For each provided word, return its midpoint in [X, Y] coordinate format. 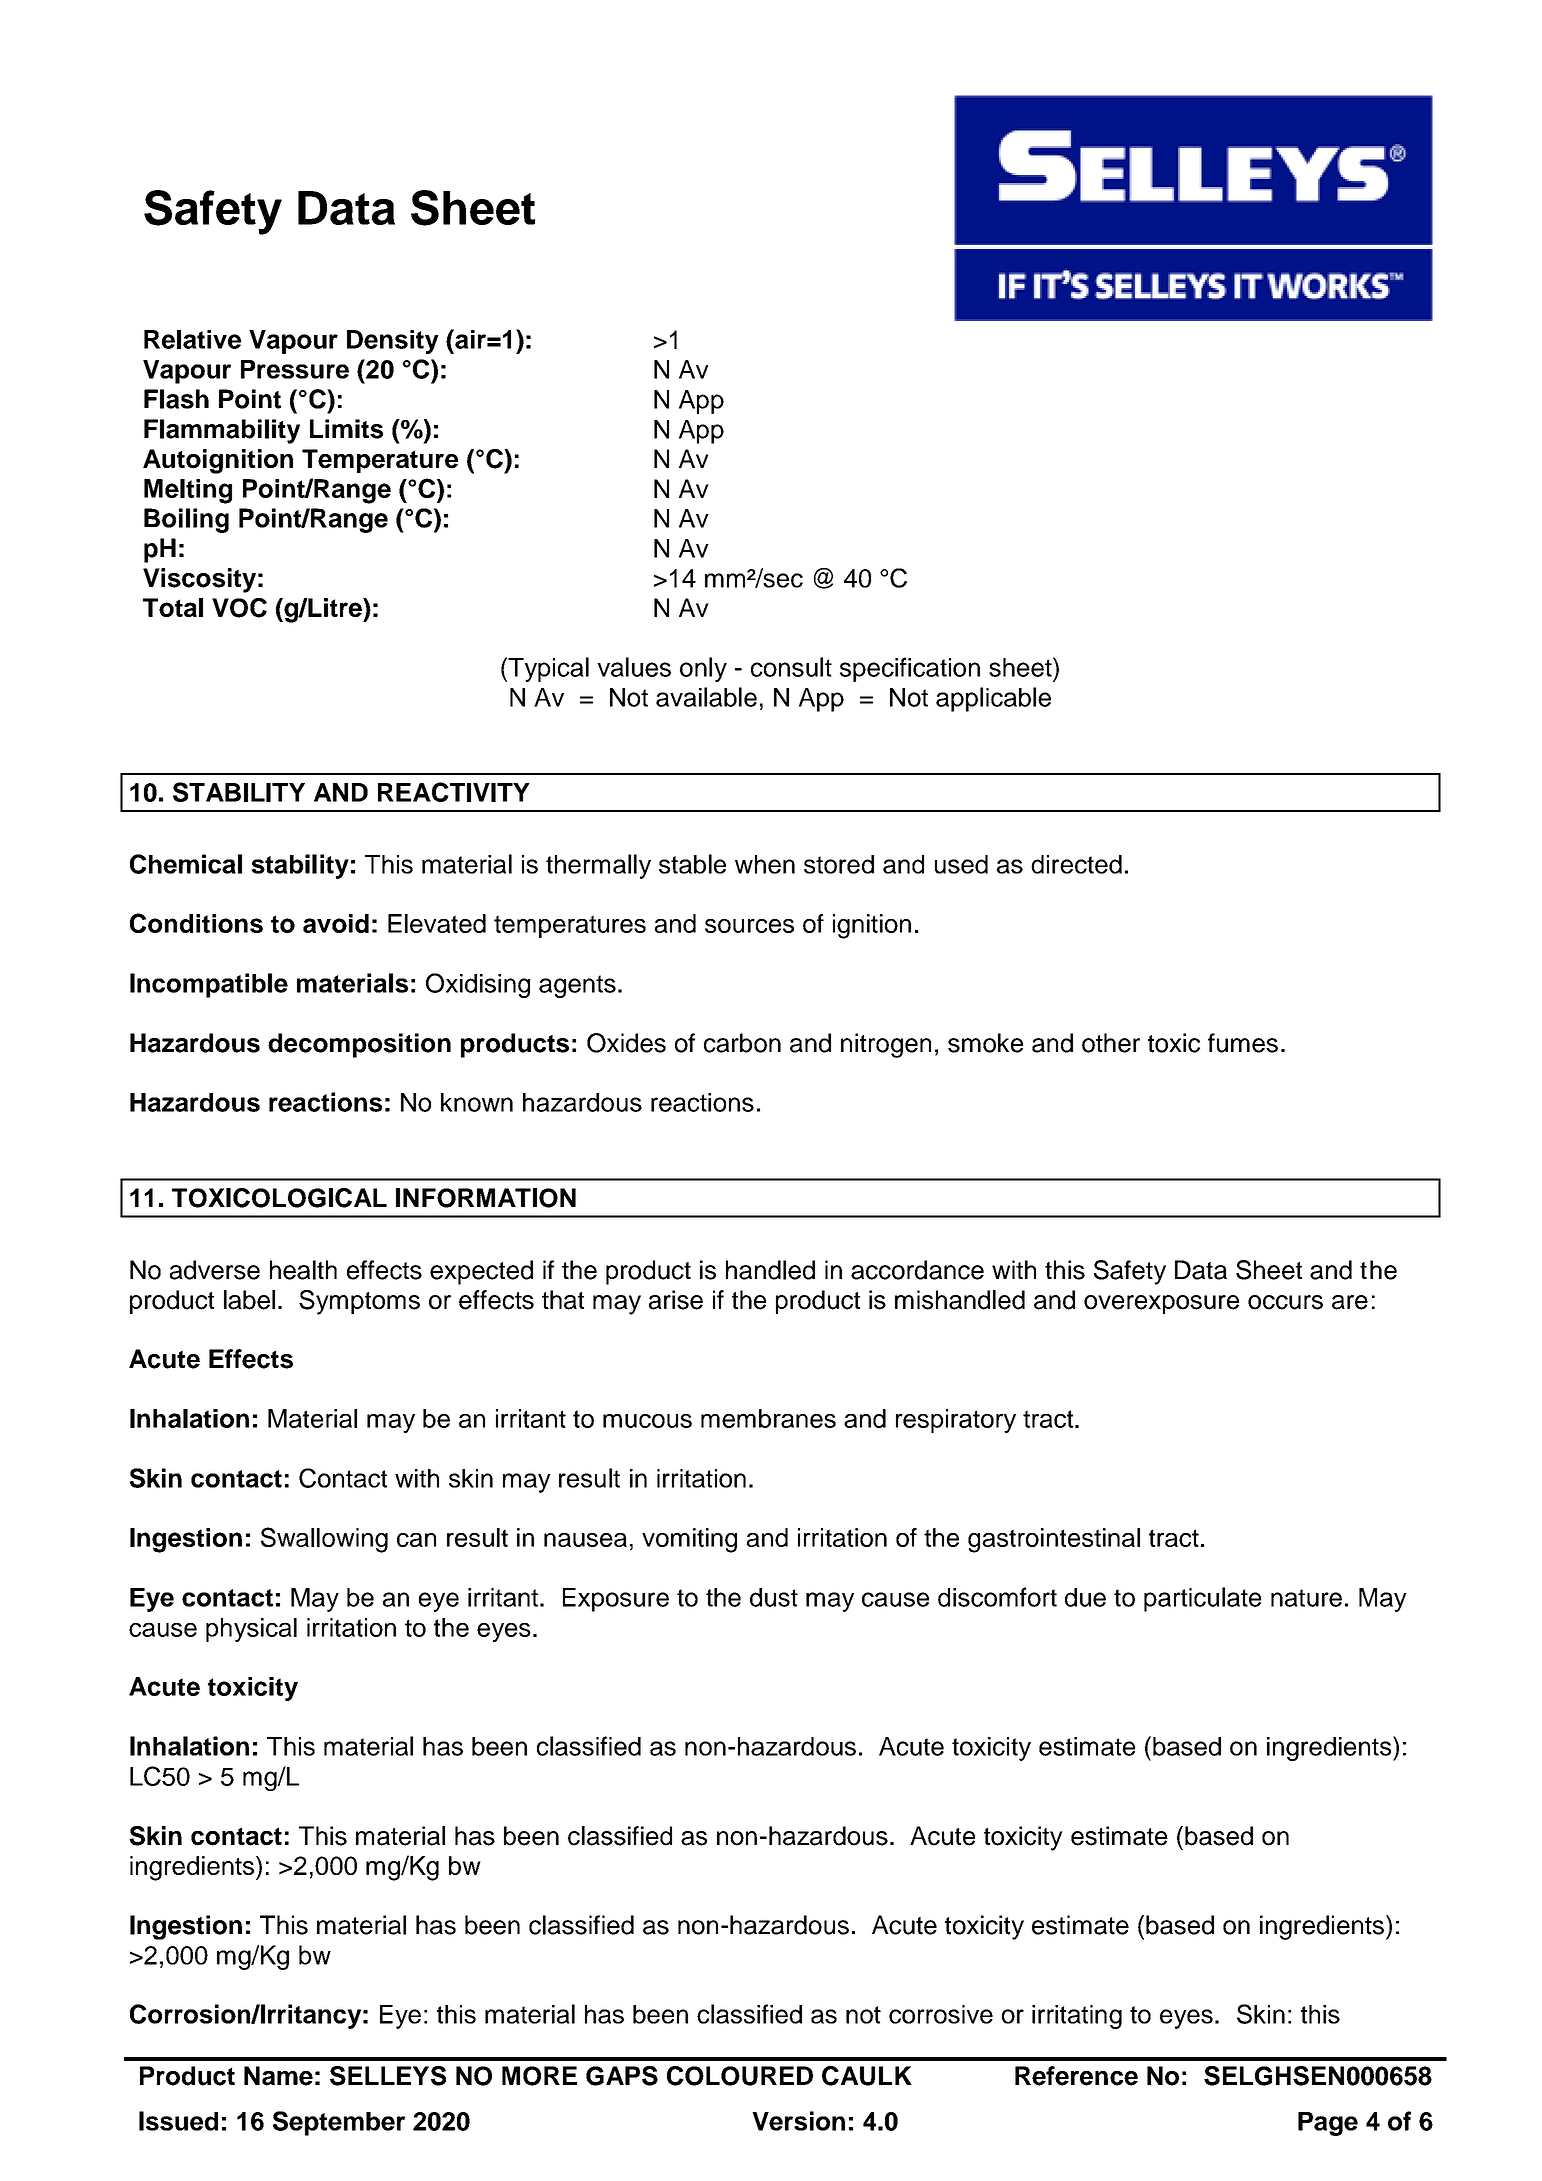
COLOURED [740, 2076]
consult [791, 667]
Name [278, 2076]
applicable [993, 699]
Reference [1076, 2076]
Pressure [295, 369]
